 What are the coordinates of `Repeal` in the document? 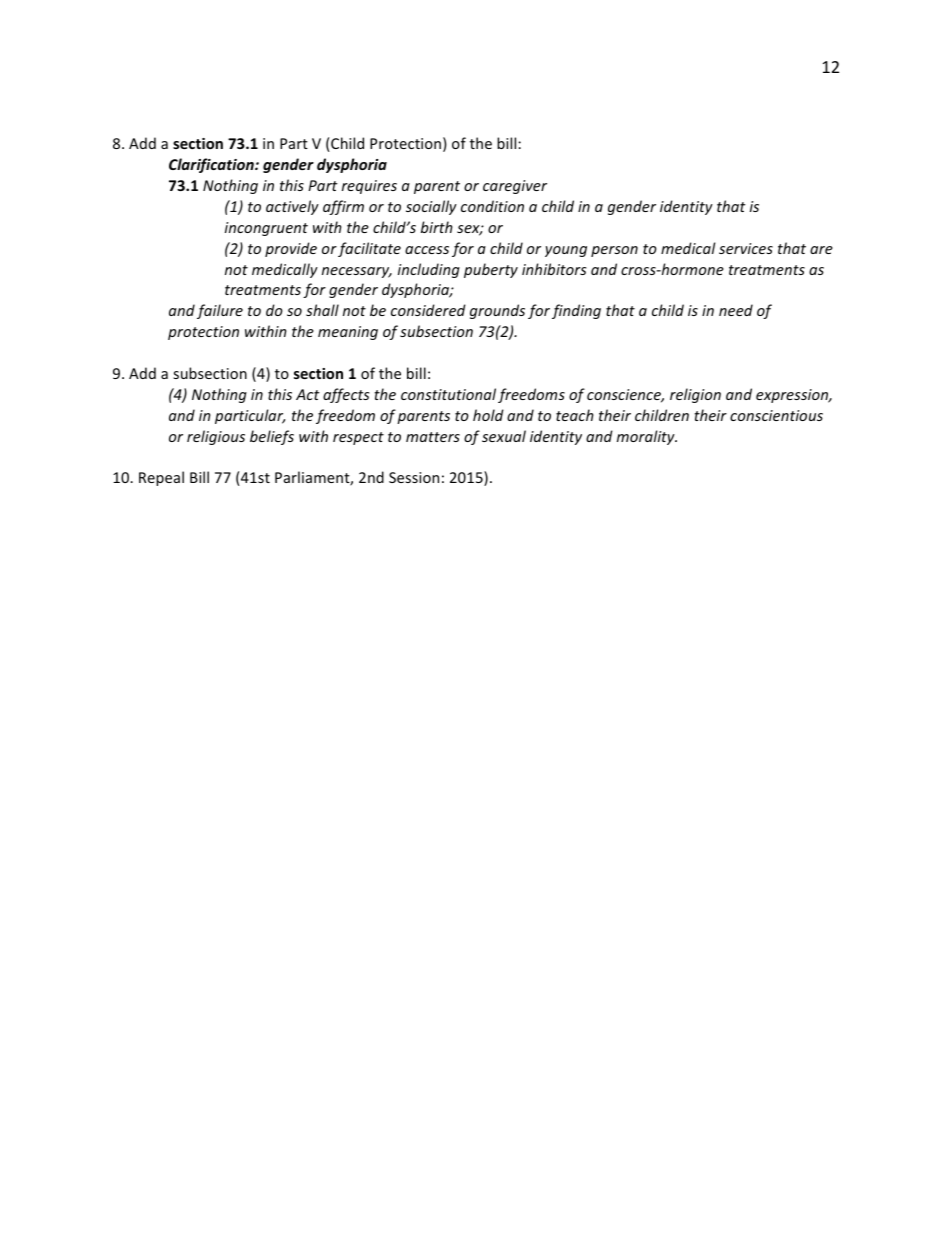 It's located at (161, 478).
